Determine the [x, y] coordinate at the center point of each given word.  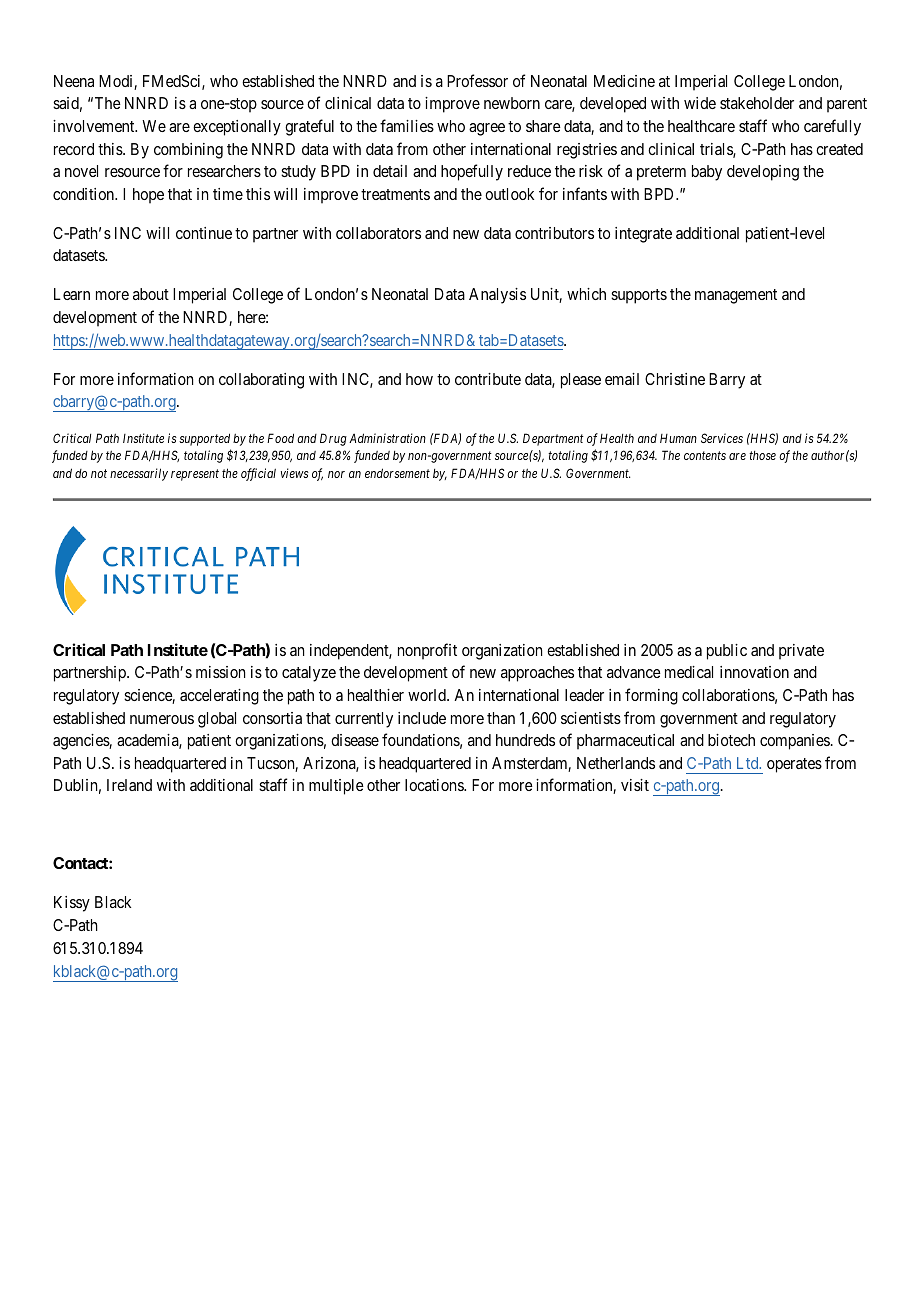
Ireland [129, 785]
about [151, 294]
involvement [95, 126]
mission [220, 672]
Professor [477, 80]
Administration [387, 438]
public [727, 652]
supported [204, 439]
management [736, 296]
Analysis [497, 296]
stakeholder [757, 103]
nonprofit [427, 651]
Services [722, 438]
